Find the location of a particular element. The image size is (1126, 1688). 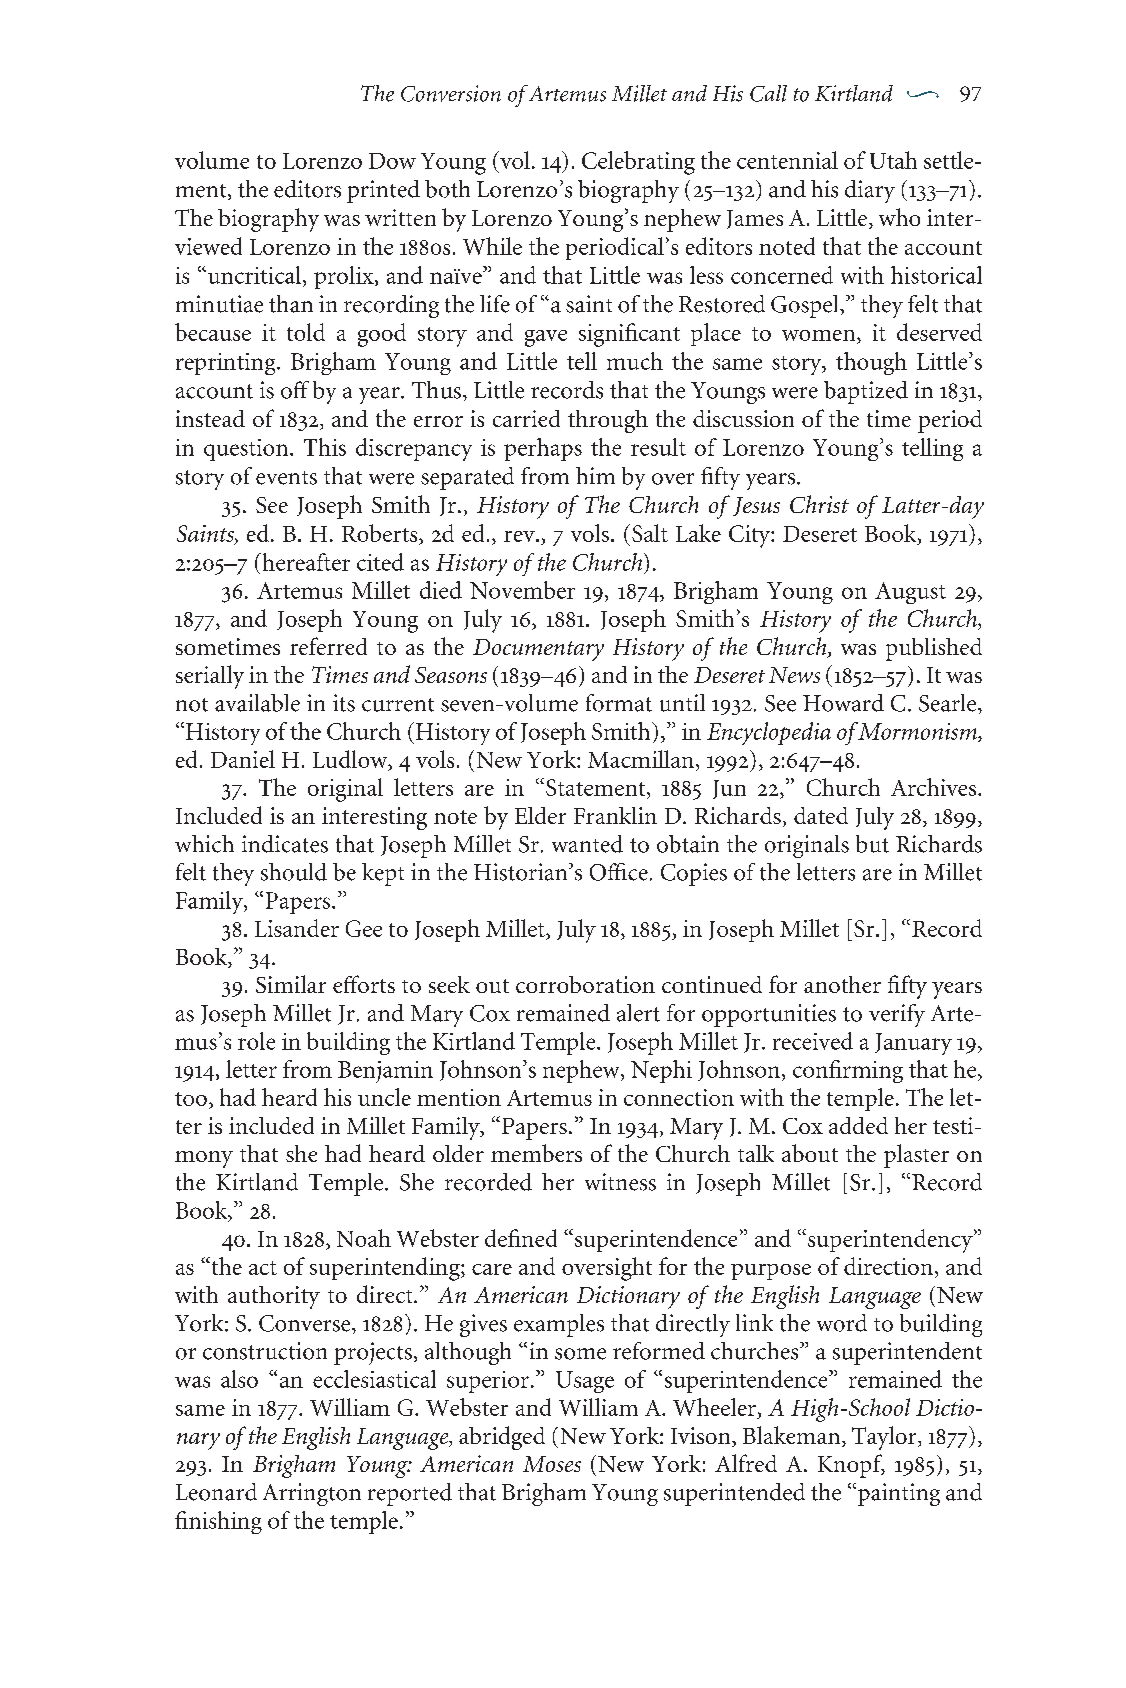

Leonard is located at coordinates (216, 1492).
